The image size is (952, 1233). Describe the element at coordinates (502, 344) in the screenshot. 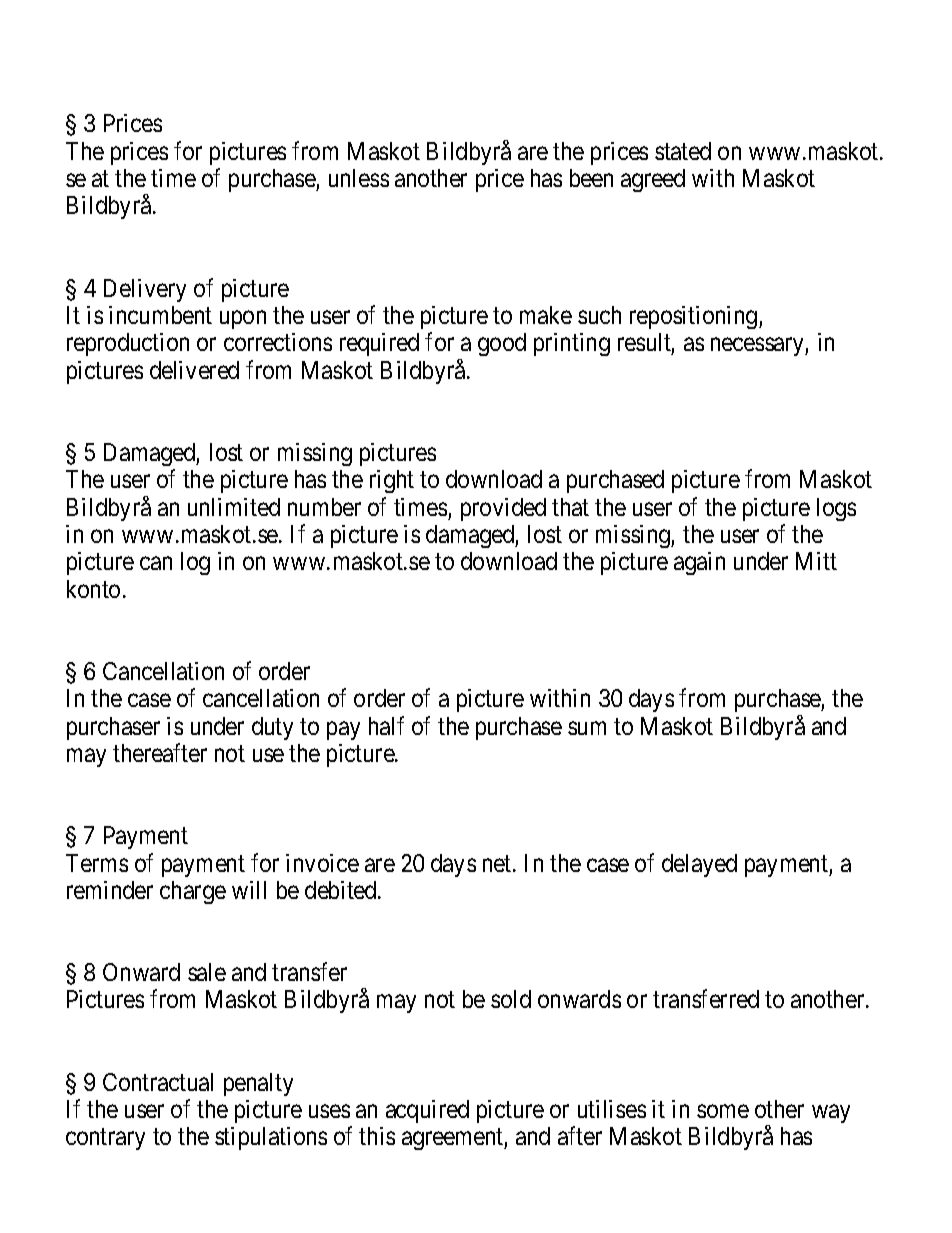

I see `good` at that location.
